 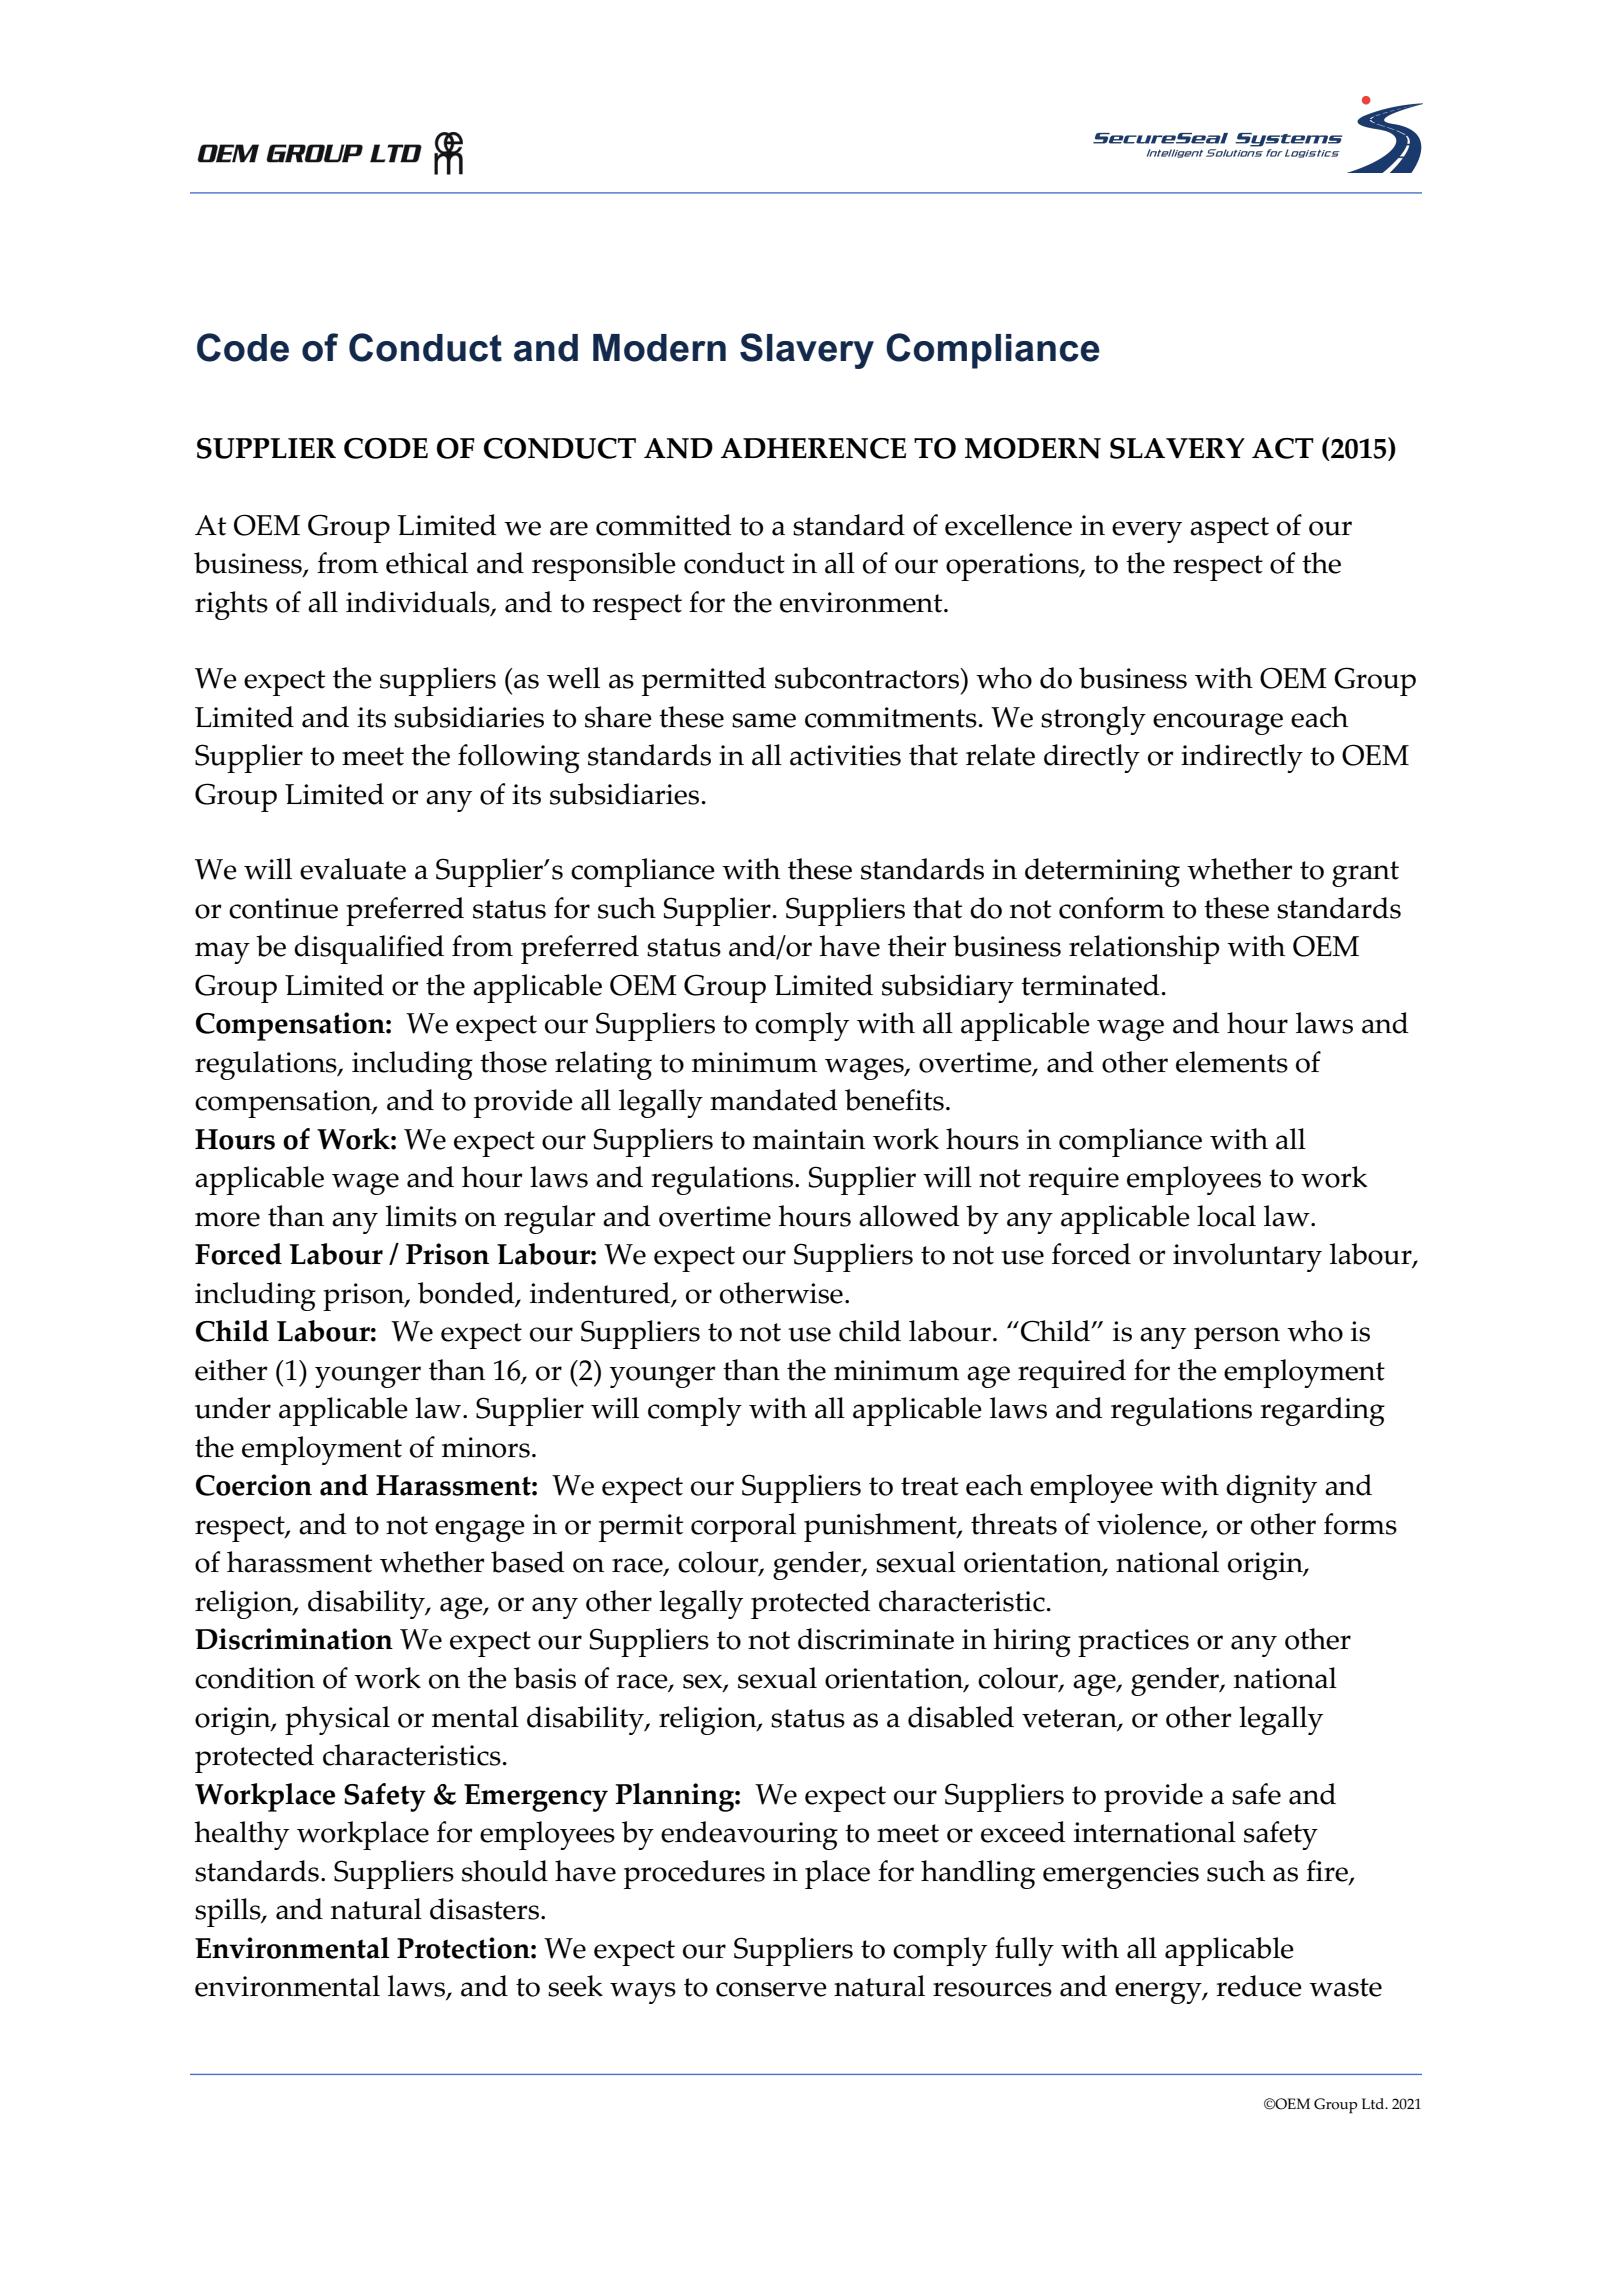 I want to click on elements, so click(x=1232, y=1062).
